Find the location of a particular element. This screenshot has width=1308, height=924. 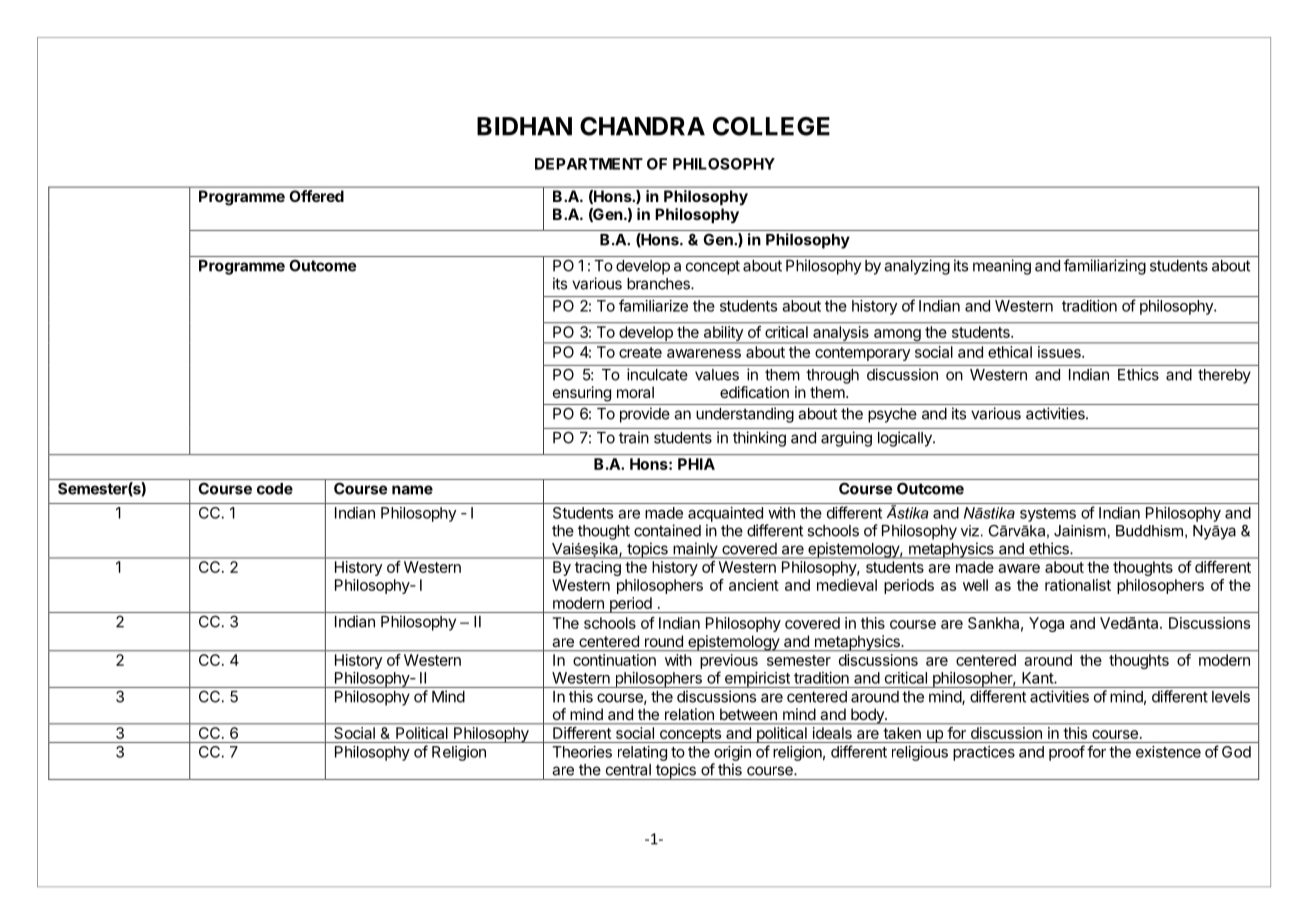

Theories is located at coordinates (582, 752).
